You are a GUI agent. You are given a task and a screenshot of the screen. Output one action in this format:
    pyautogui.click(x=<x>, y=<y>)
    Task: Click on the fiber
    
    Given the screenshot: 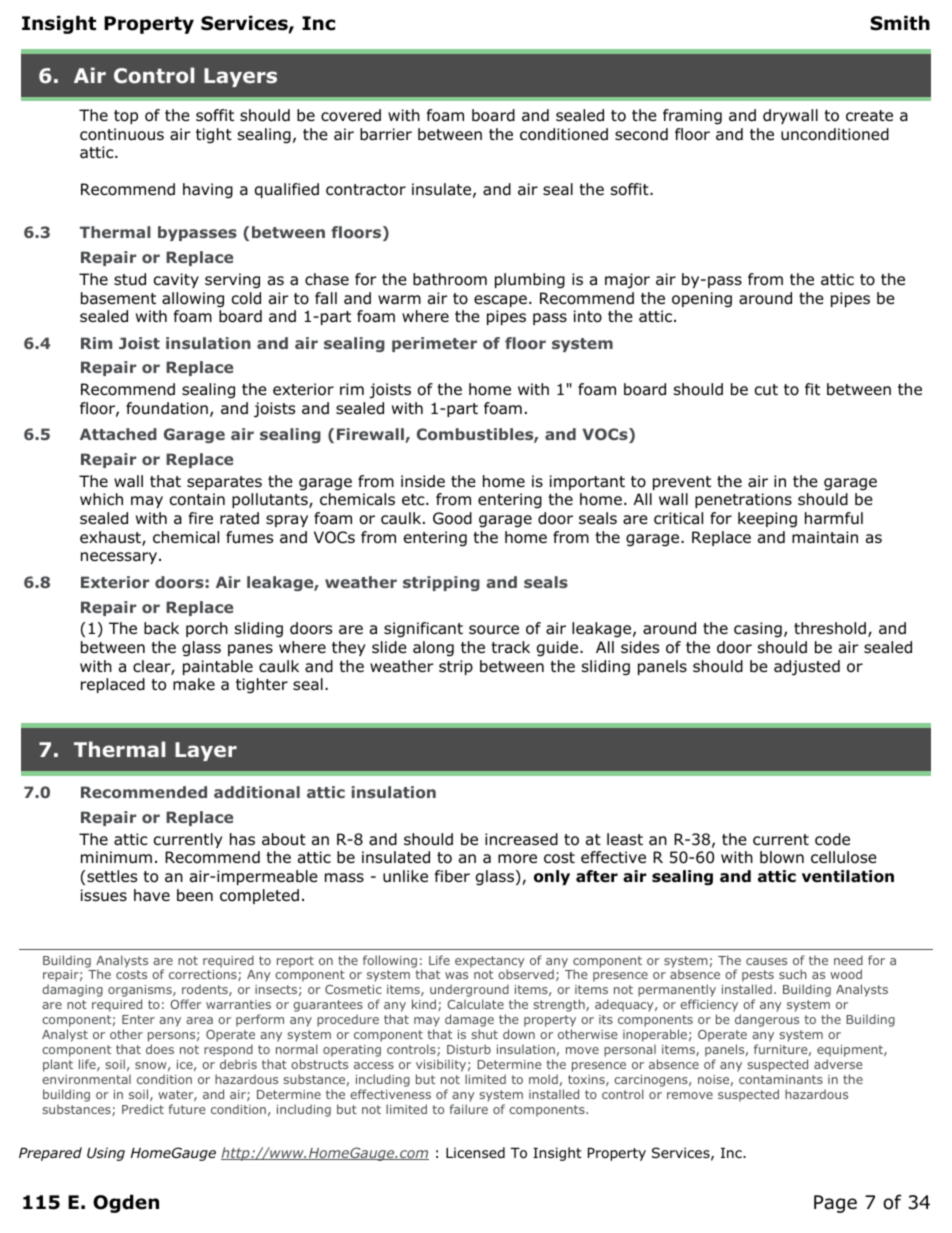 What is the action you would take?
    pyautogui.click(x=452, y=876)
